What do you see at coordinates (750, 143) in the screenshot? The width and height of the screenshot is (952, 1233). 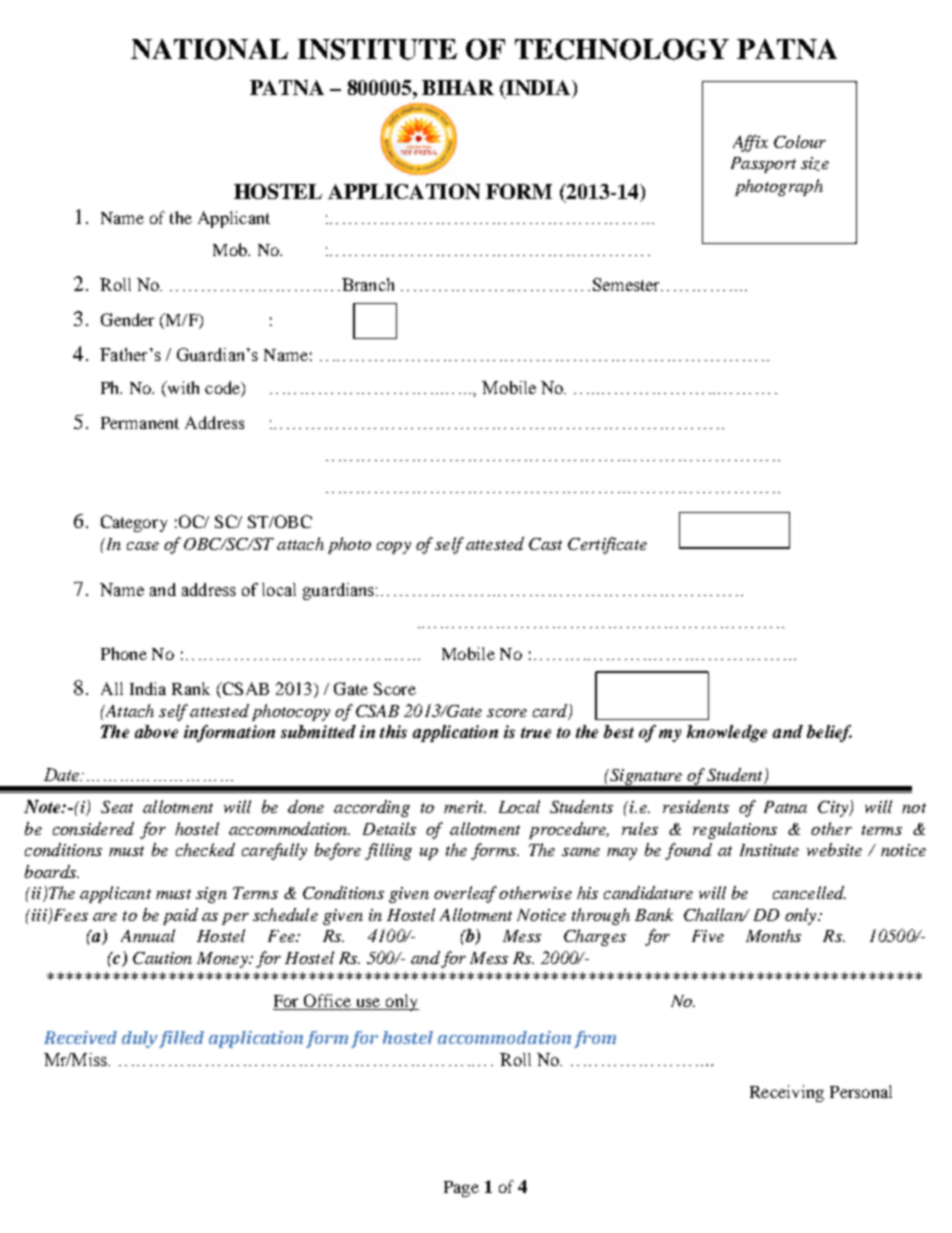 I see `Affix` at bounding box center [750, 143].
